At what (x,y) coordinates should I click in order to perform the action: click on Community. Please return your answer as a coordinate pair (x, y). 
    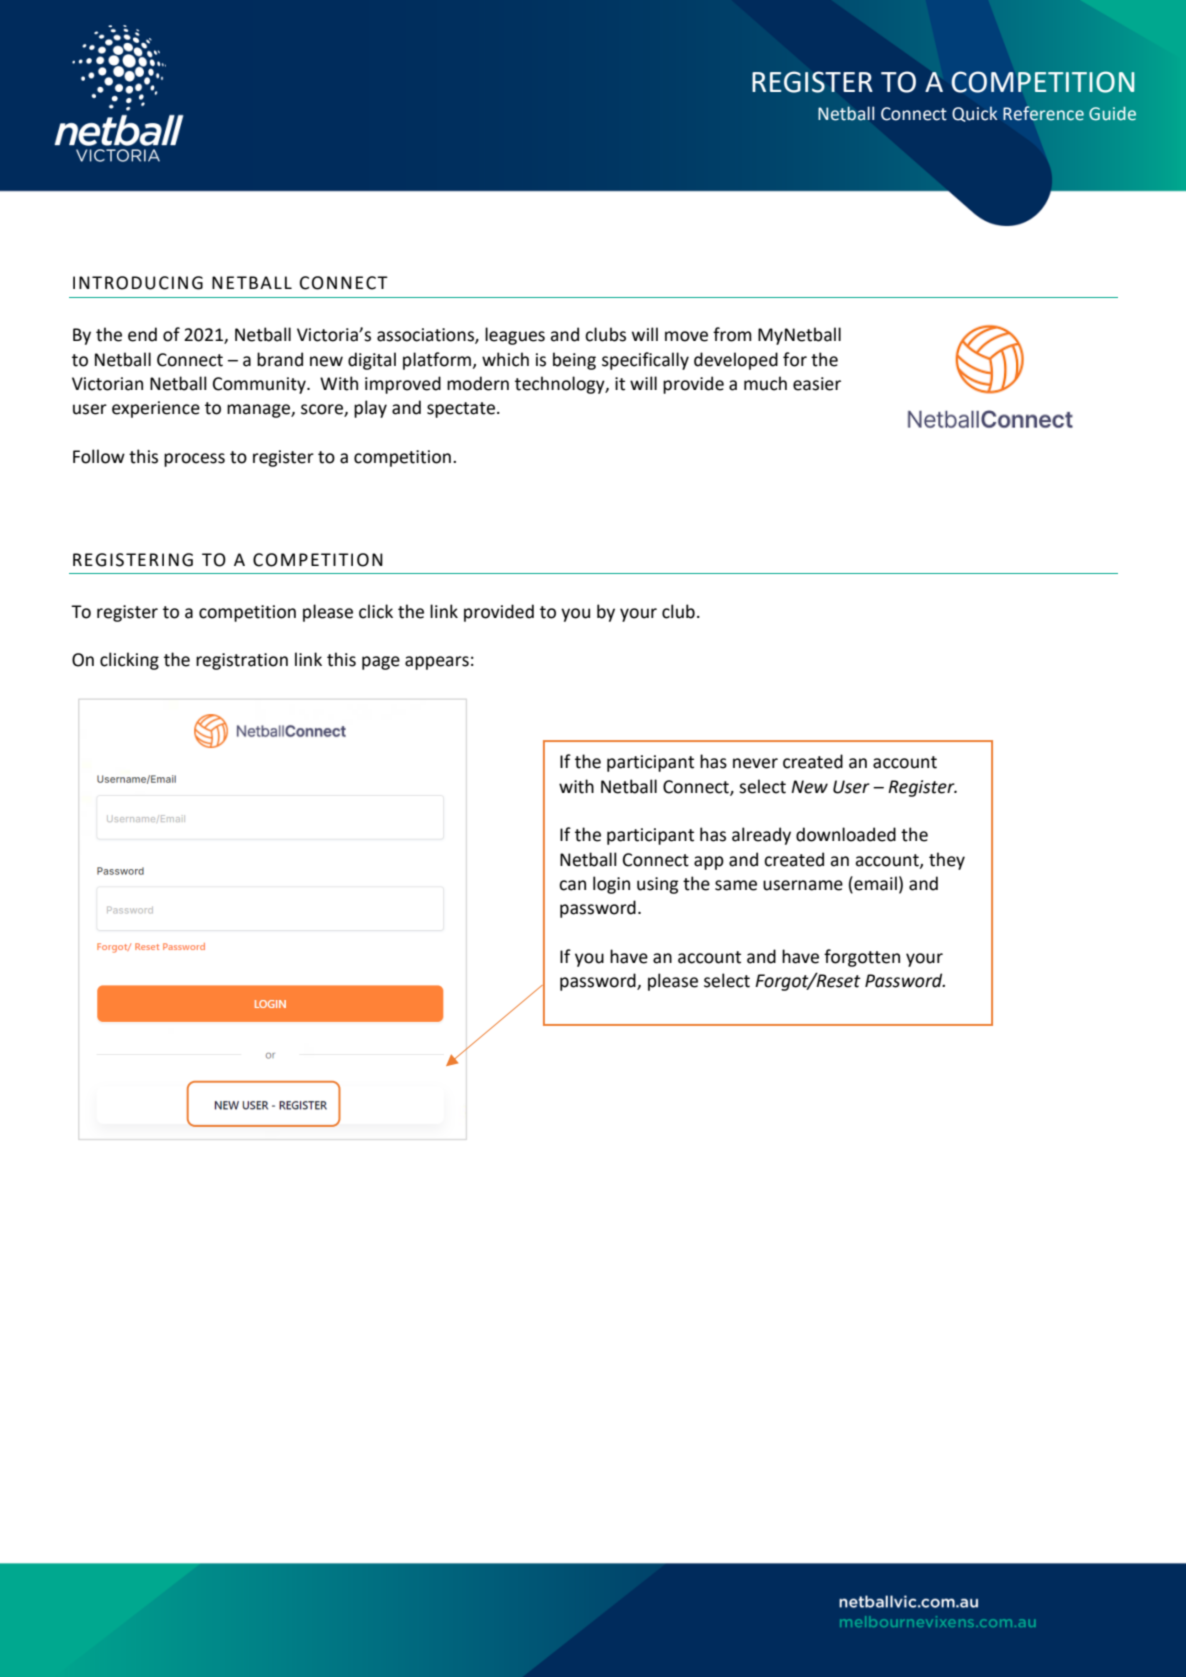
    Looking at the image, I should click on (260, 385).
